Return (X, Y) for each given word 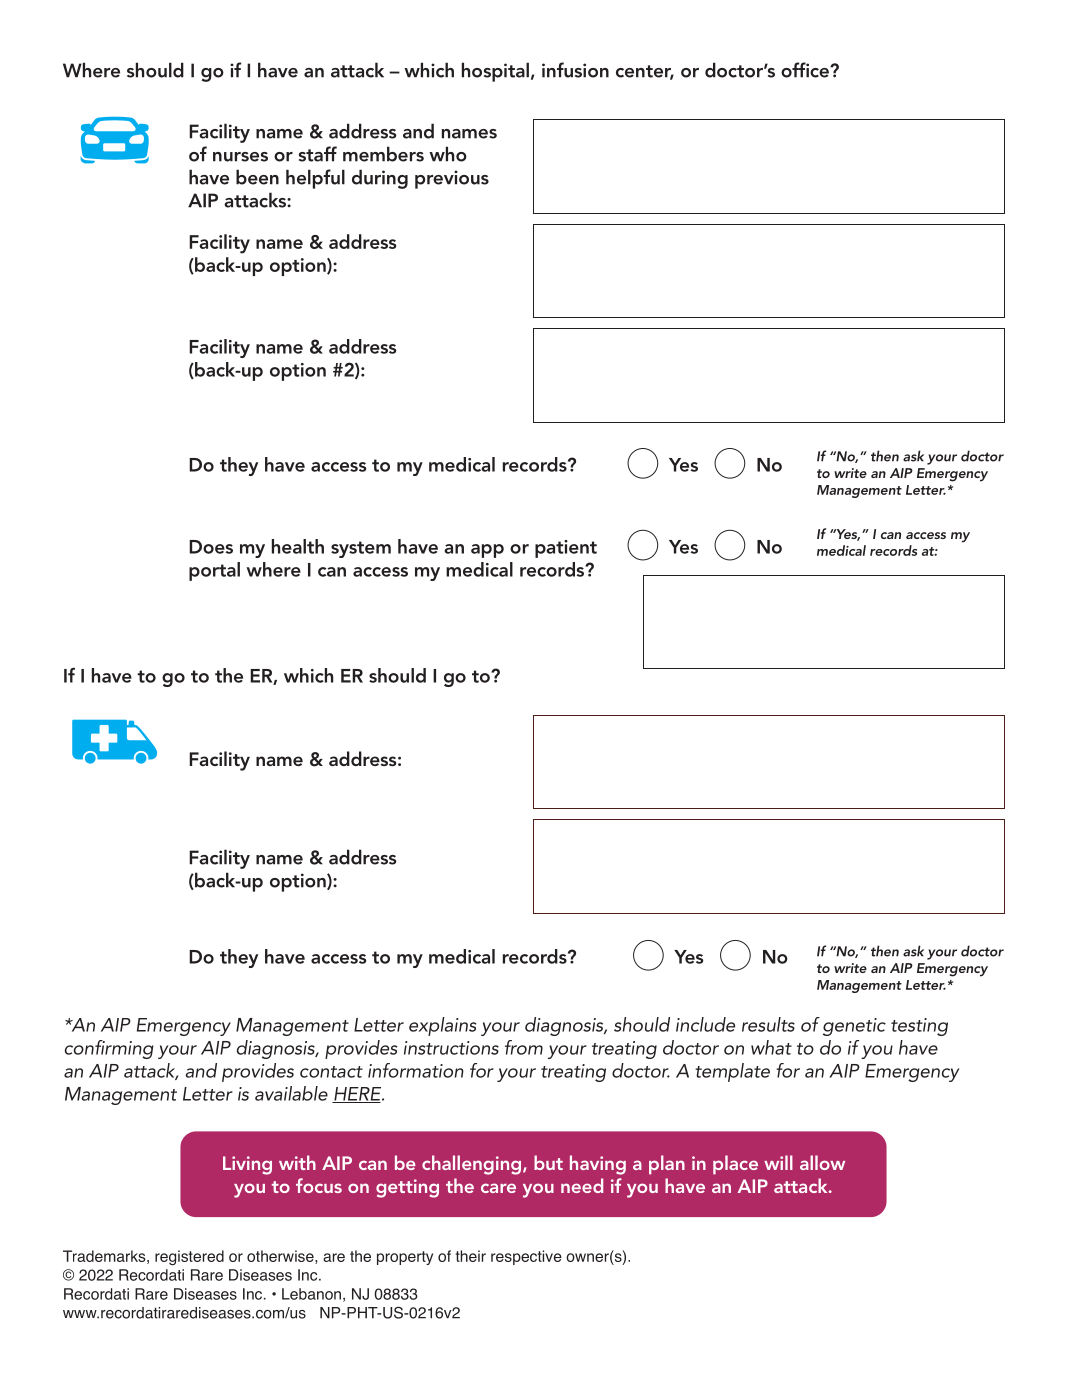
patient (566, 549)
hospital (495, 72)
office (806, 70)
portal (214, 571)
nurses (240, 157)
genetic (854, 1027)
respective (526, 1257)
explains (442, 1026)
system (361, 549)
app (487, 551)
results (768, 1024)
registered (189, 1257)
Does (211, 547)
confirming (109, 1049)
